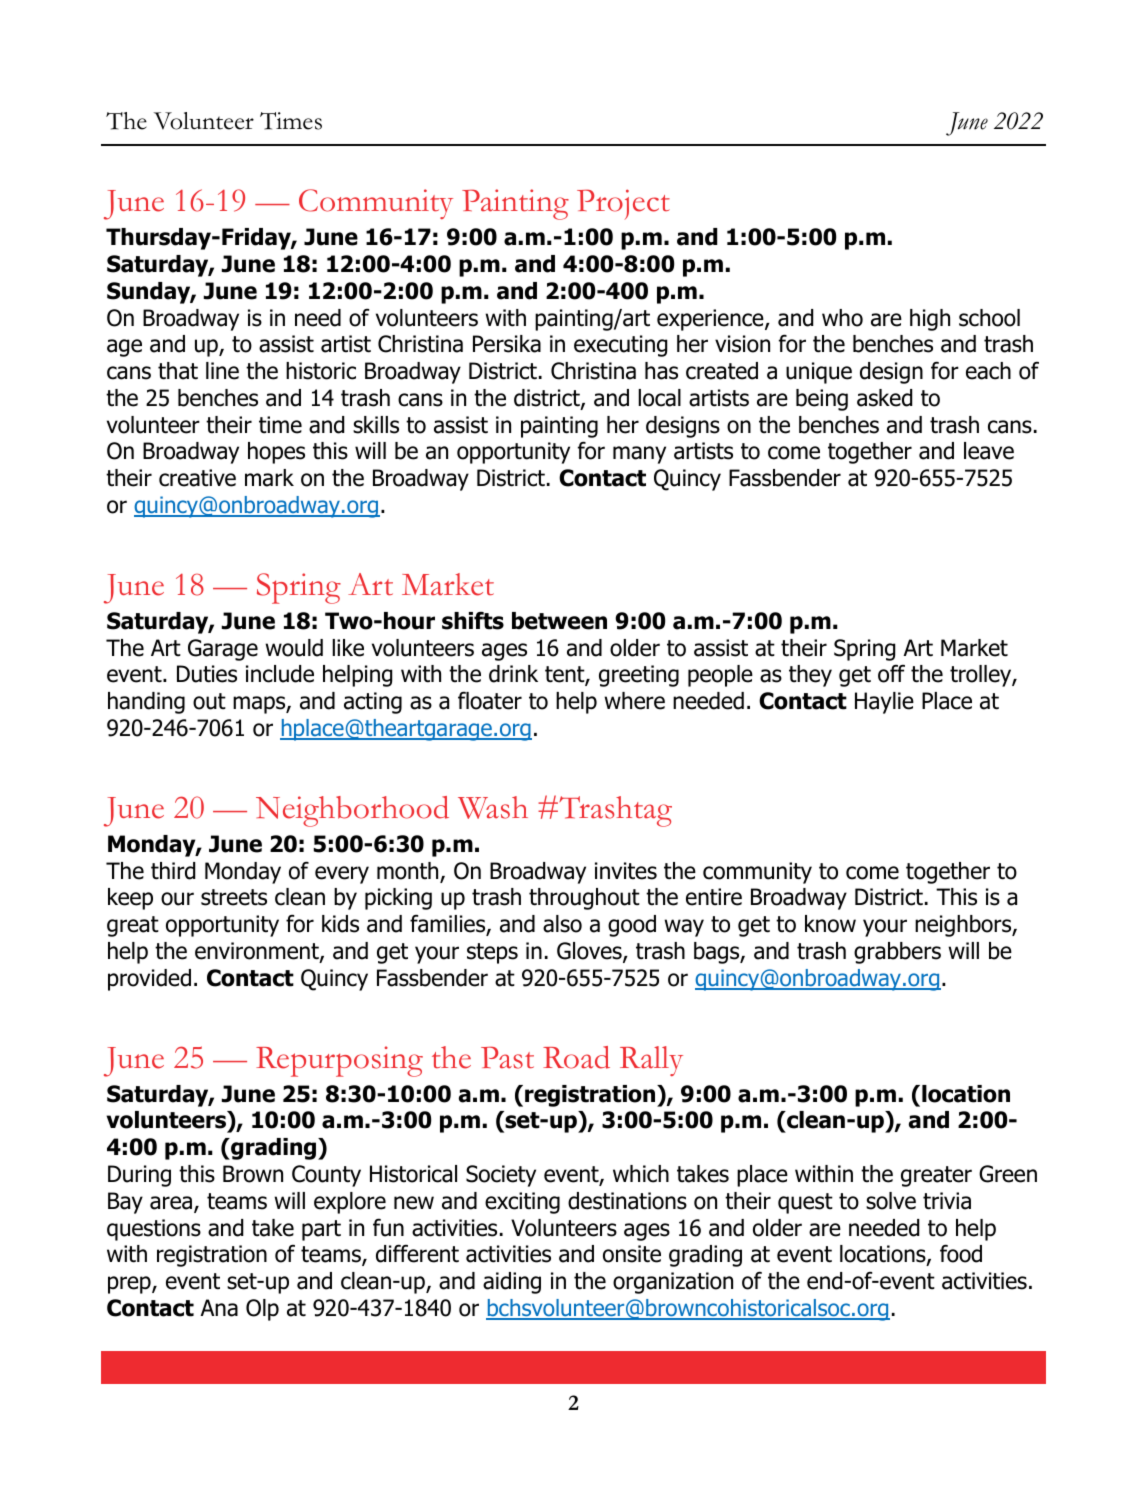 This screenshot has width=1147, height=1485. Describe the element at coordinates (512, 1283) in the screenshot. I see `aiding` at that location.
